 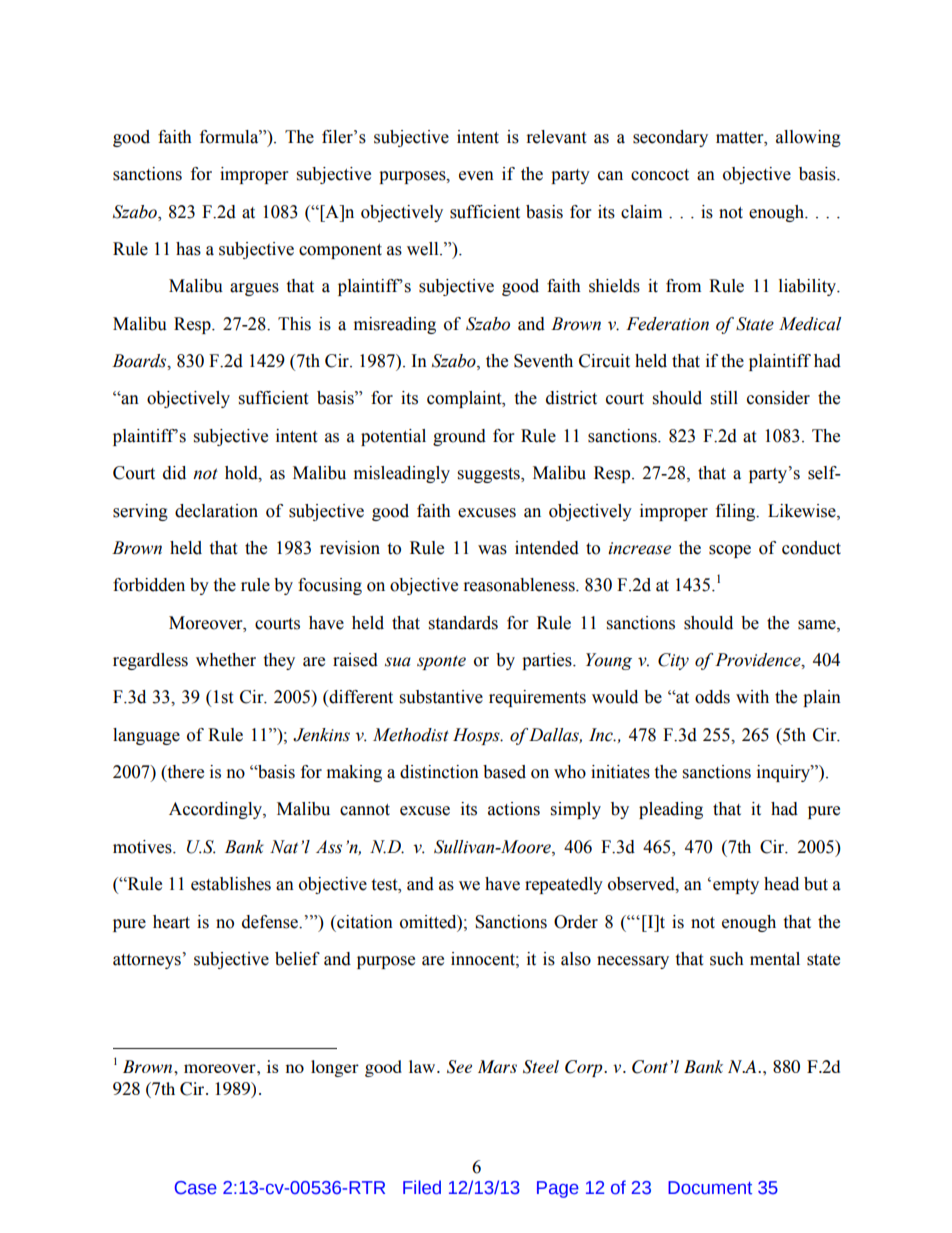 I want to click on relevant, so click(x=556, y=137).
